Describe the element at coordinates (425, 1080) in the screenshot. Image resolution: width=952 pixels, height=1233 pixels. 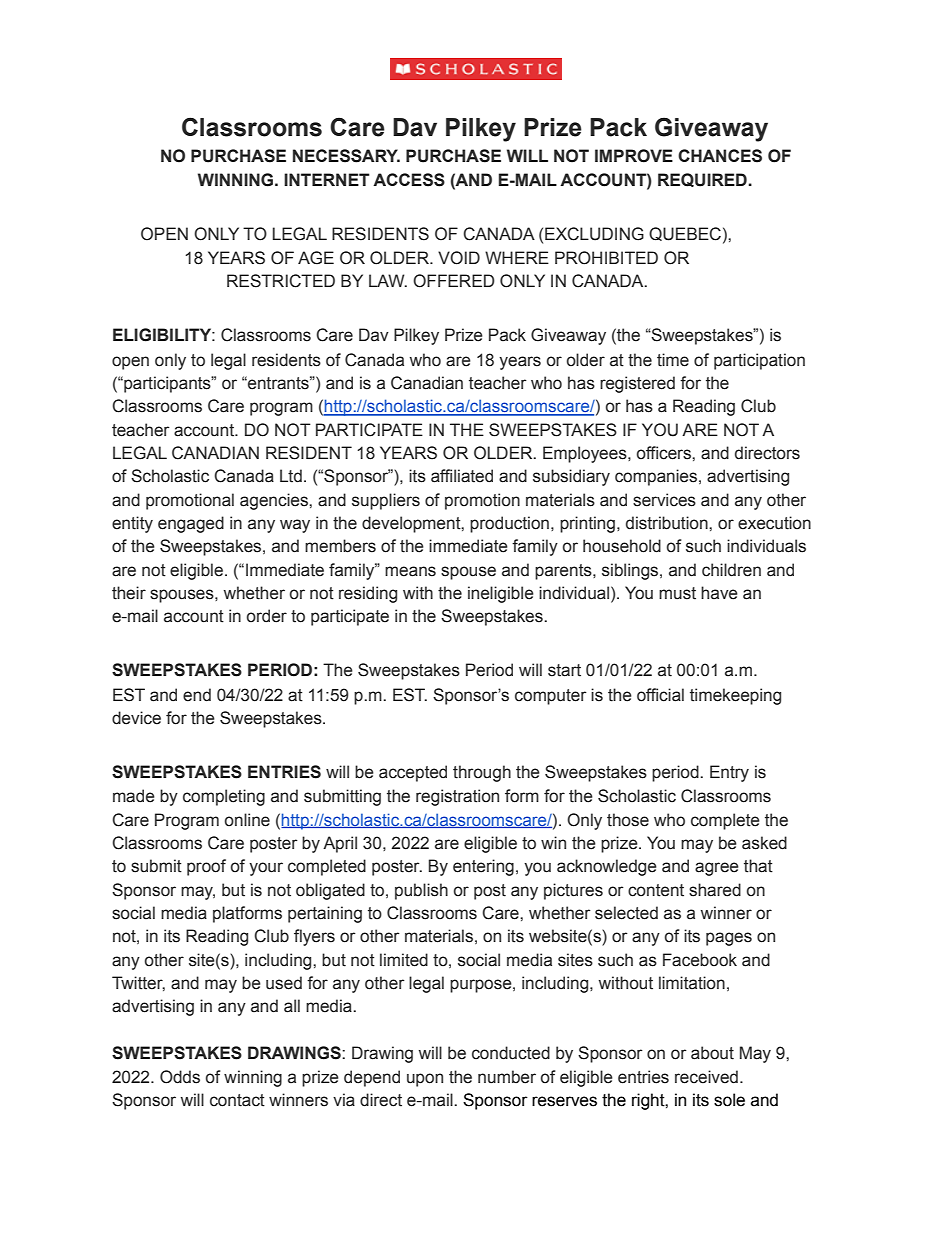
I see `upon` at that location.
